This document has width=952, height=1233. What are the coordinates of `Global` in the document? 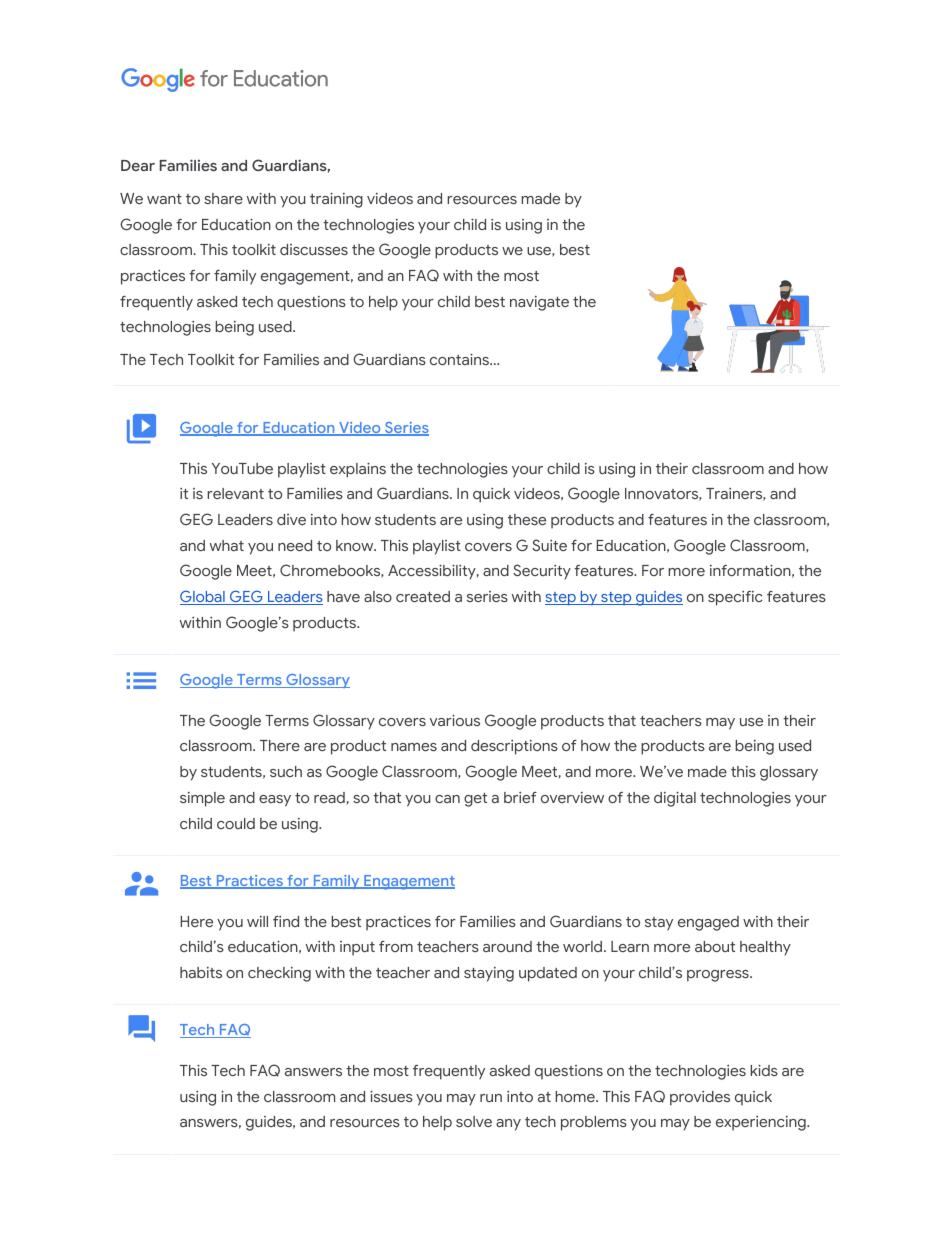 It's located at (203, 597).
